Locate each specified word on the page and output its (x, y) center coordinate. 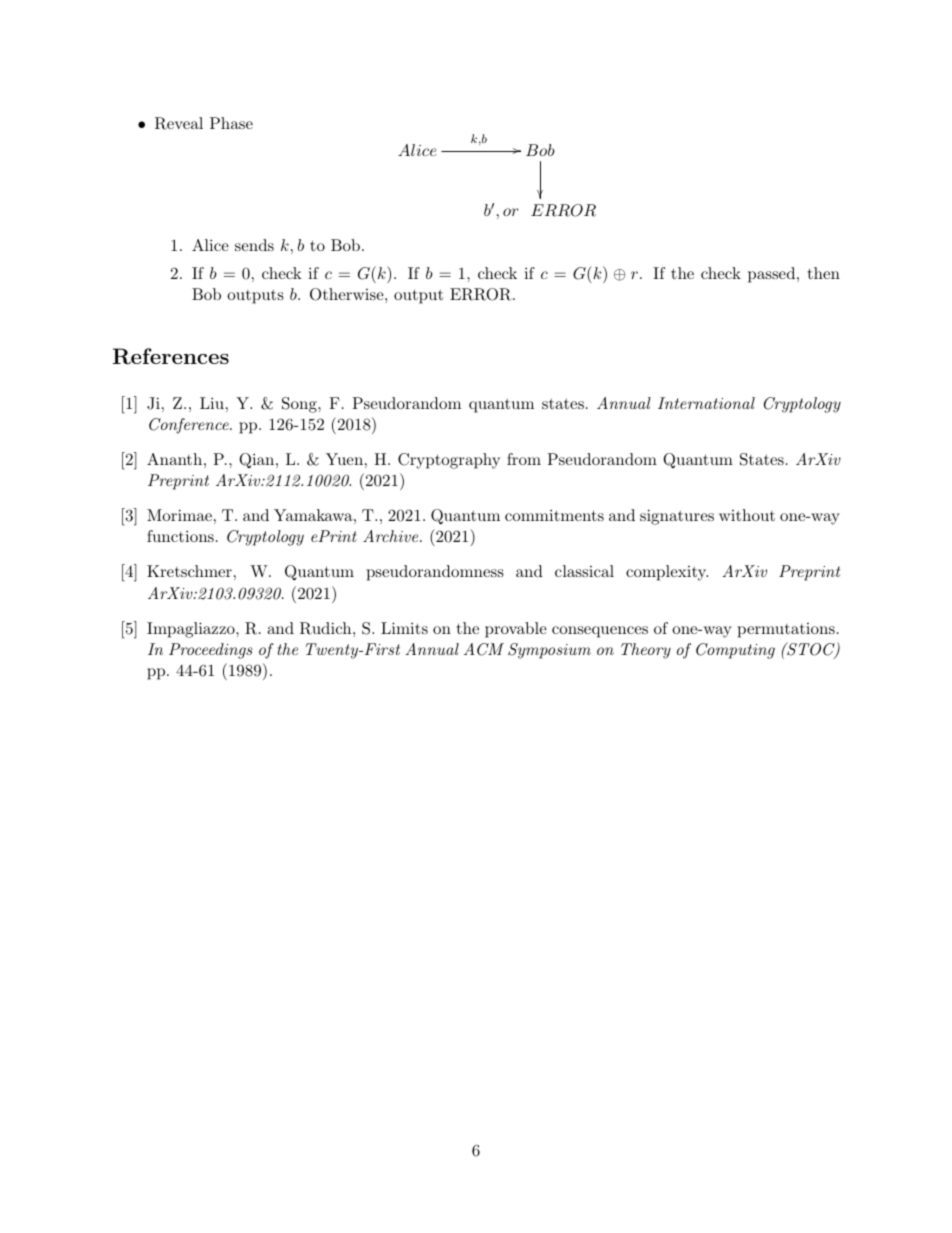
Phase (231, 123)
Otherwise (348, 294)
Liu (212, 403)
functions (180, 536)
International (706, 403)
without (747, 515)
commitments (554, 515)
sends (254, 245)
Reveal (179, 123)
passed (773, 275)
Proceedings (210, 651)
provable (516, 630)
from (524, 459)
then (824, 273)
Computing (735, 651)
